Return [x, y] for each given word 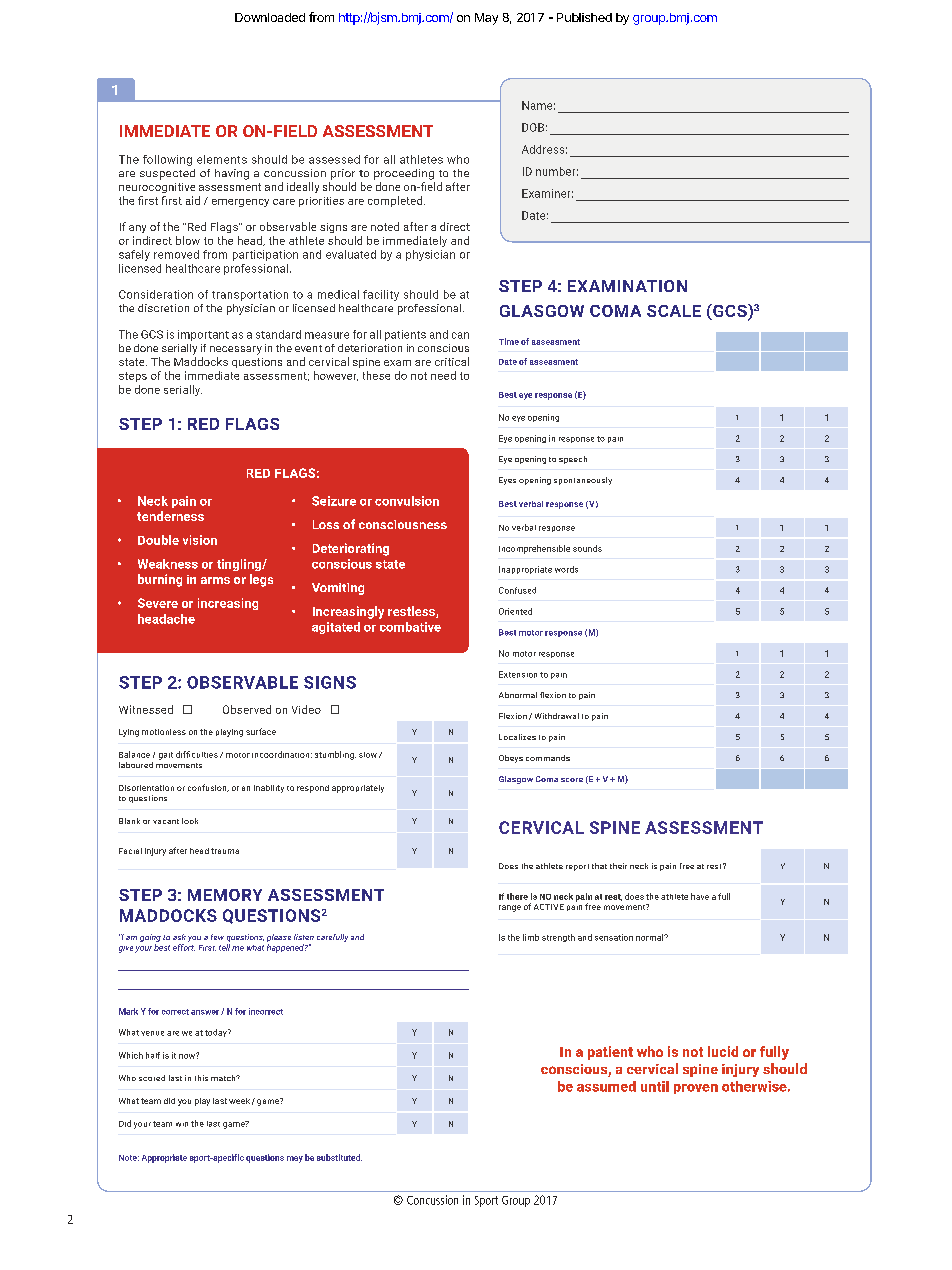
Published [584, 17]
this [201, 1078]
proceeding [404, 174]
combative [410, 627]
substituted [339, 1157]
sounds [587, 548]
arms [215, 580]
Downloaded [270, 17]
